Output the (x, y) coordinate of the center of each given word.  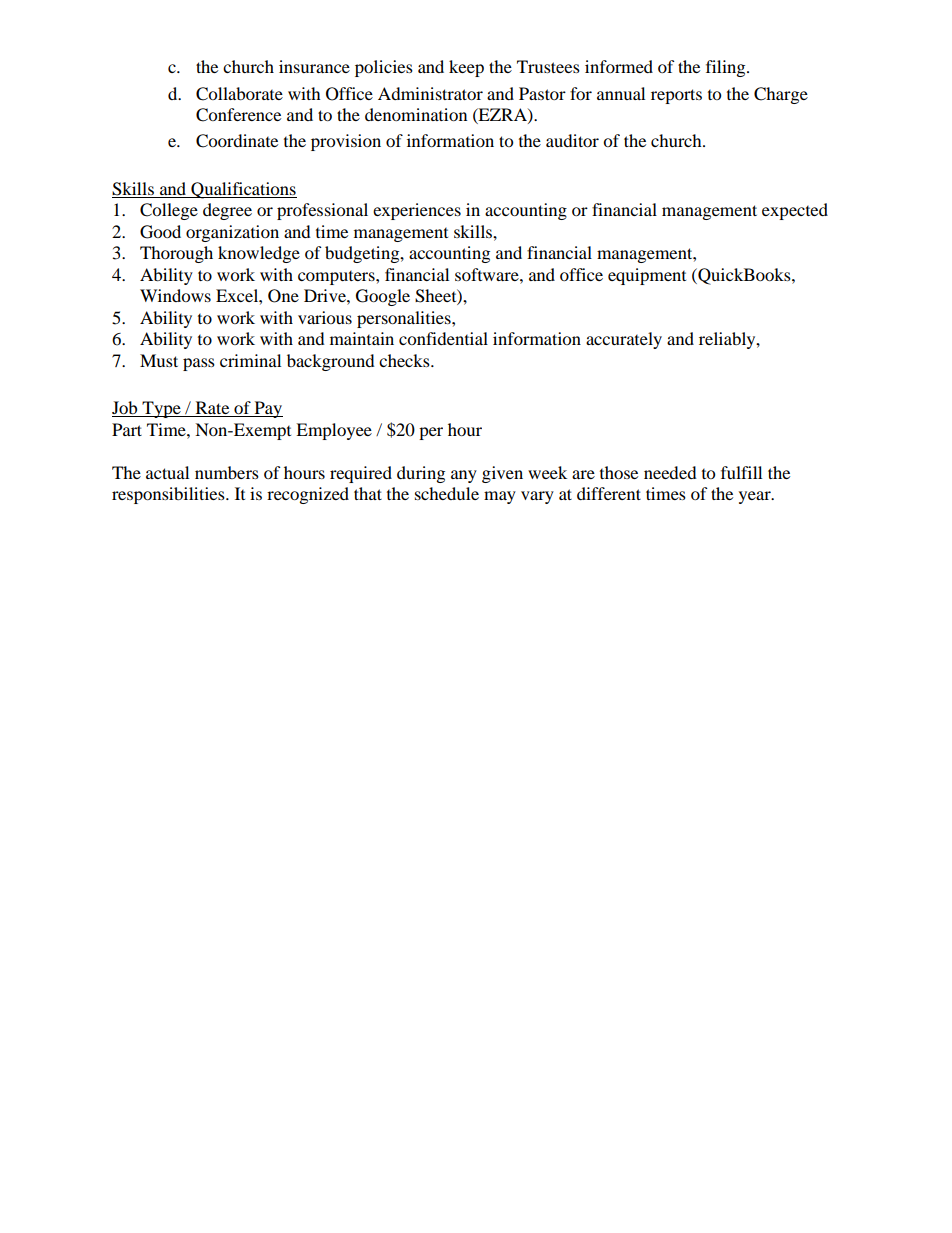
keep (466, 68)
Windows (175, 295)
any (464, 476)
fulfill (741, 472)
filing (727, 68)
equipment (647, 276)
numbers (227, 472)
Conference (238, 115)
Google (383, 297)
